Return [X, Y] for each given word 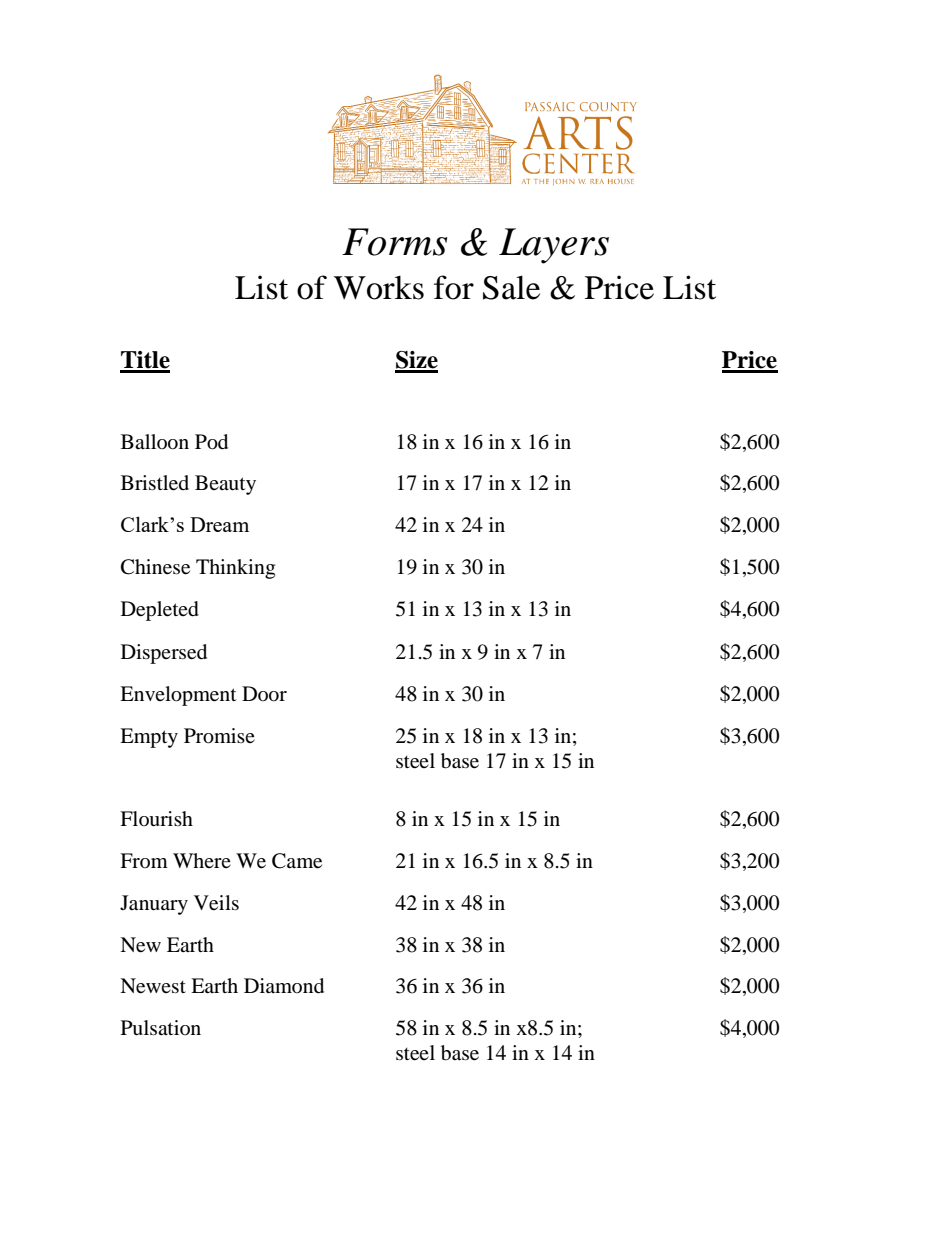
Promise [219, 736]
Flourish [156, 819]
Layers [554, 246]
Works [379, 288]
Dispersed [164, 654]
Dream [219, 524]
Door [264, 694]
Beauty [225, 485]
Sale [511, 287]
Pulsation [161, 1028]
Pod [211, 442]
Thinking [235, 569]
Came [297, 861]
